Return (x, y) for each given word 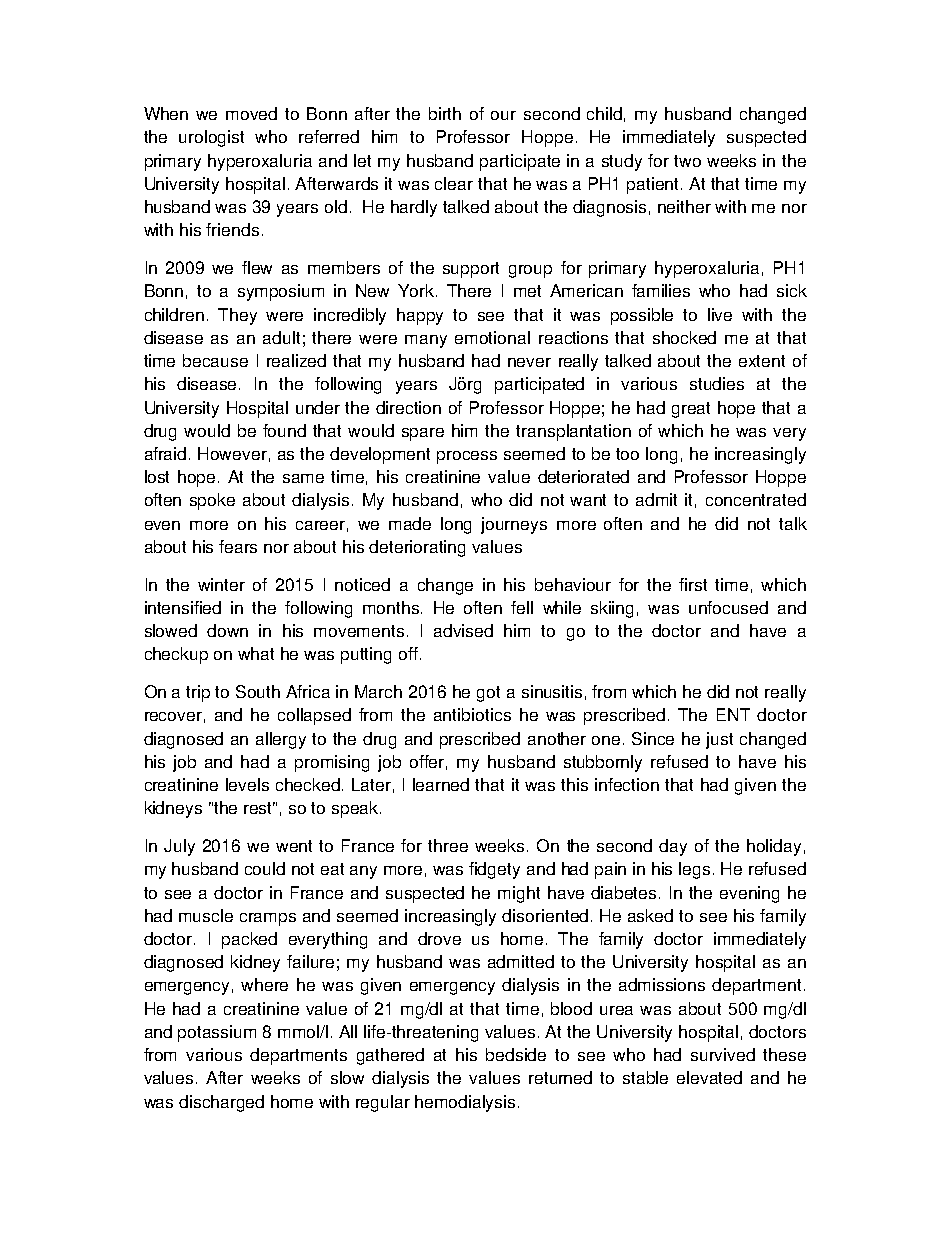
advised (463, 630)
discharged (221, 1103)
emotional (492, 337)
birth (445, 113)
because (215, 360)
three (448, 845)
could (265, 868)
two (687, 161)
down (227, 630)
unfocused (728, 607)
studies (717, 383)
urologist (211, 138)
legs (694, 870)
